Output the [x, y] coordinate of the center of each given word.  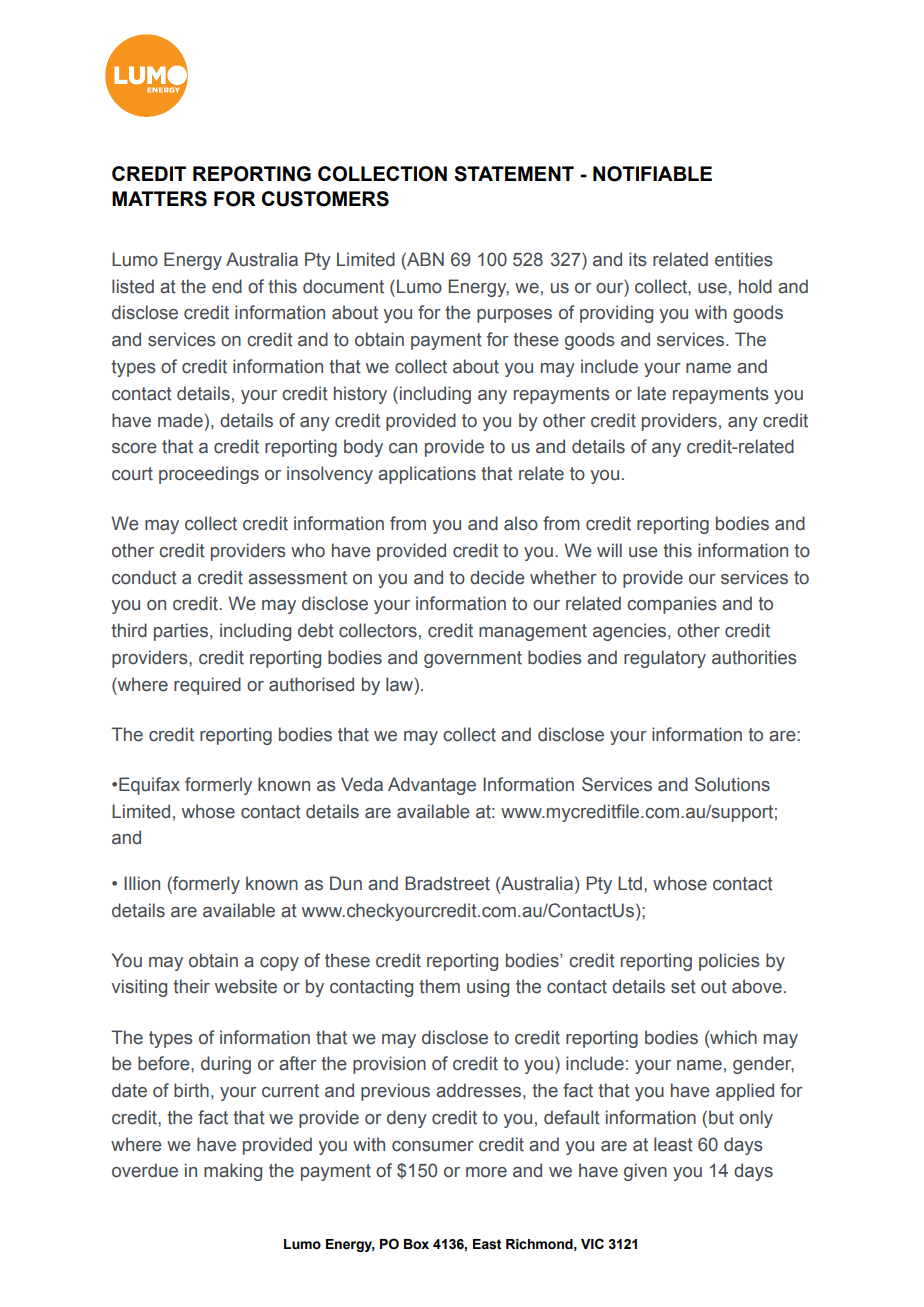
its [638, 259]
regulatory [665, 659]
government [473, 659]
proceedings [209, 475]
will [609, 550]
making [233, 1172]
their [191, 986]
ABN [424, 259]
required [207, 686]
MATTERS [159, 199]
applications [427, 475]
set [683, 987]
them [439, 986]
